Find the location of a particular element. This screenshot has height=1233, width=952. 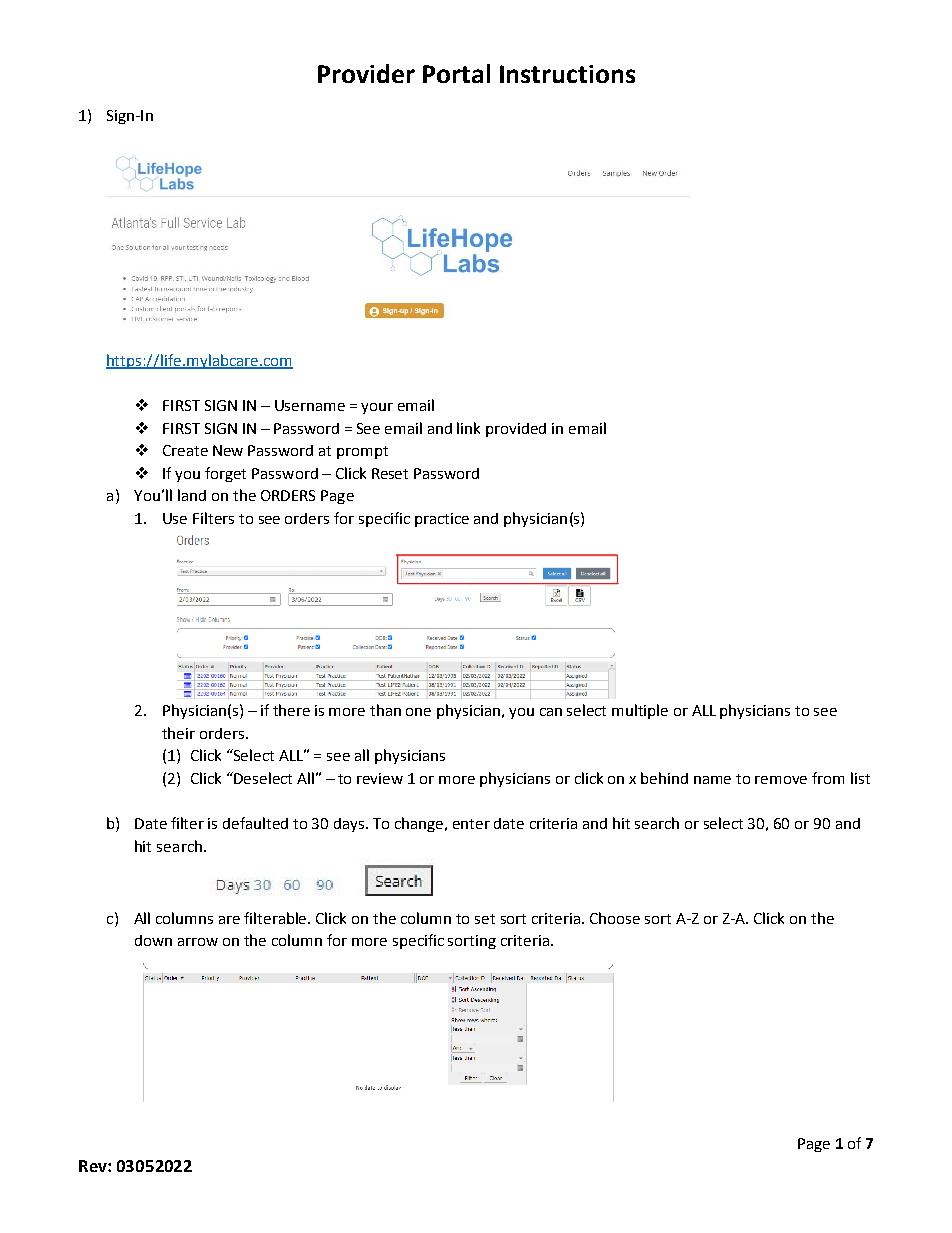

Choose is located at coordinates (615, 918).
